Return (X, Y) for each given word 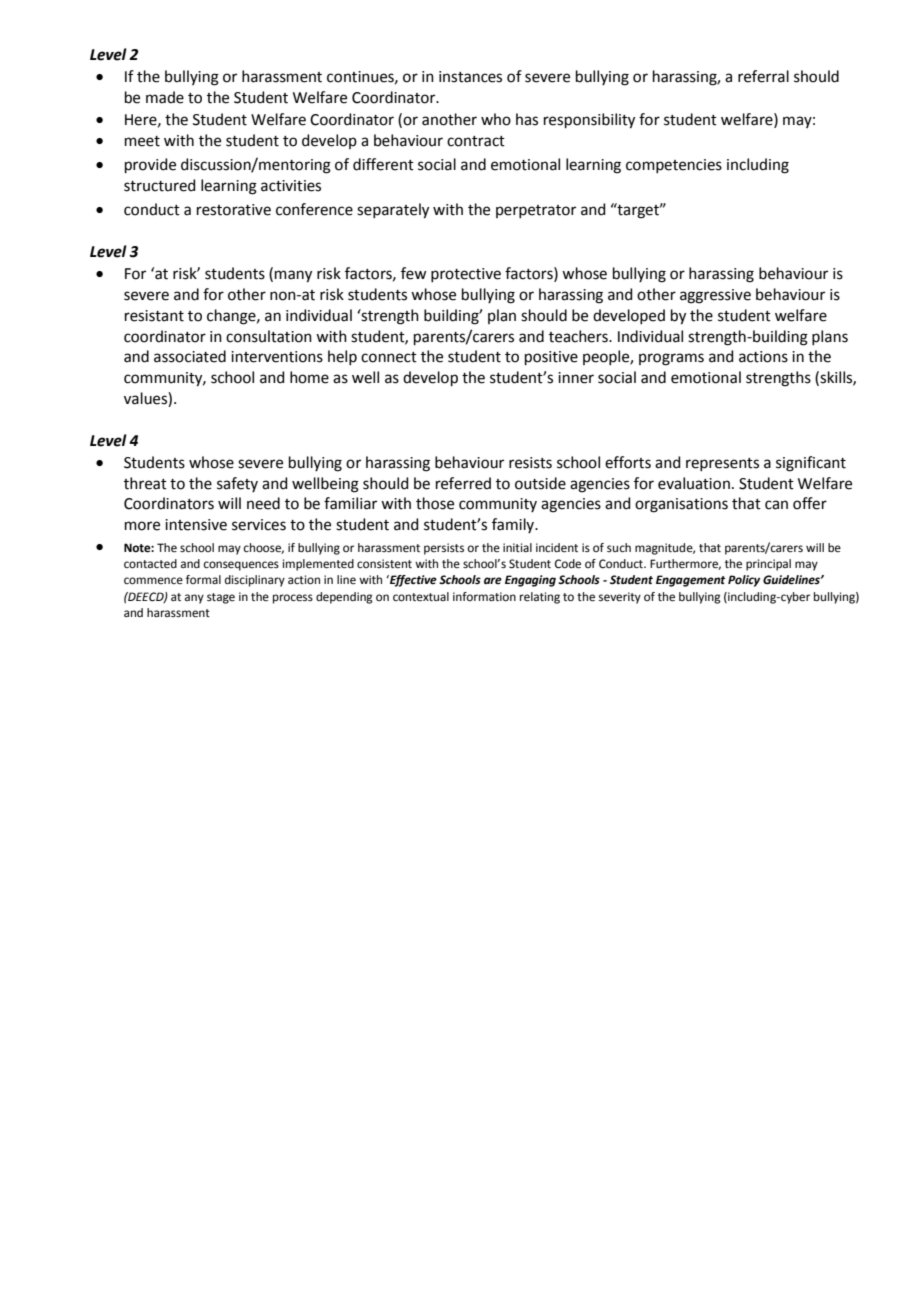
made (165, 97)
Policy (744, 581)
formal (203, 579)
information (484, 596)
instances (470, 77)
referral (763, 76)
